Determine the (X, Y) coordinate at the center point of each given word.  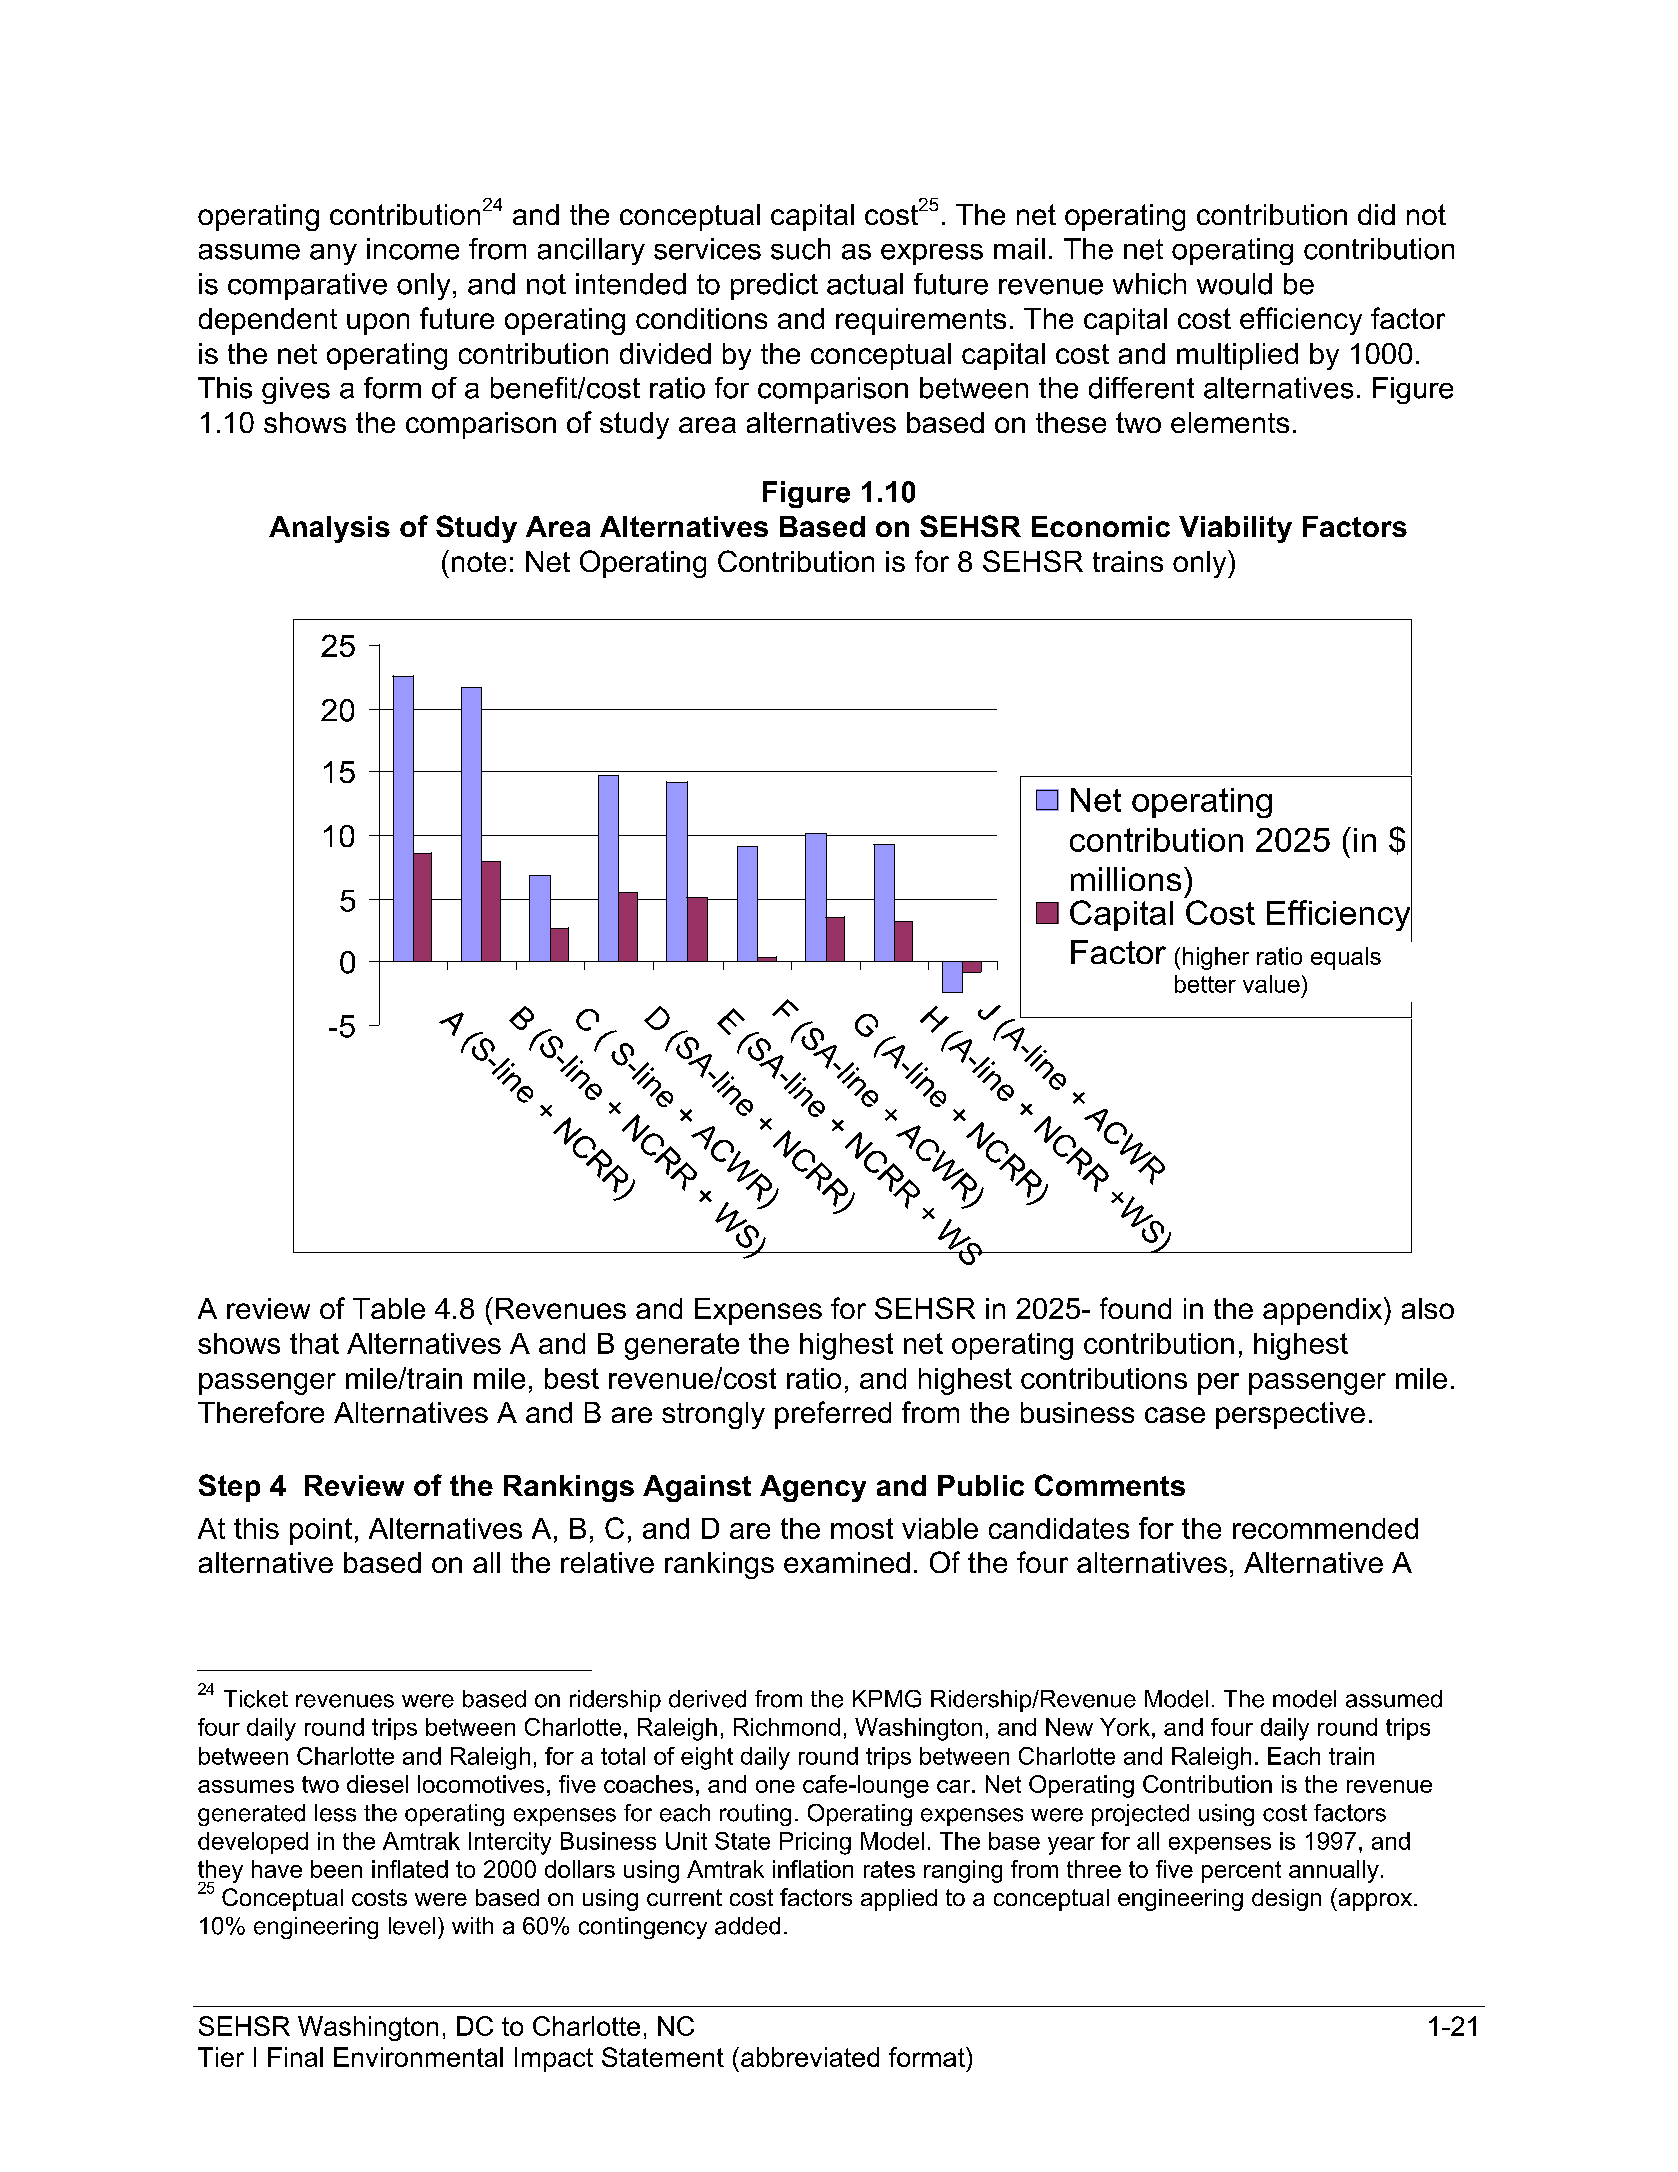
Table (389, 1308)
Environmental (418, 2057)
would (1234, 284)
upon (378, 324)
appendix (1324, 1311)
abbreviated (810, 2057)
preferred (833, 1415)
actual (865, 284)
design (1286, 1900)
